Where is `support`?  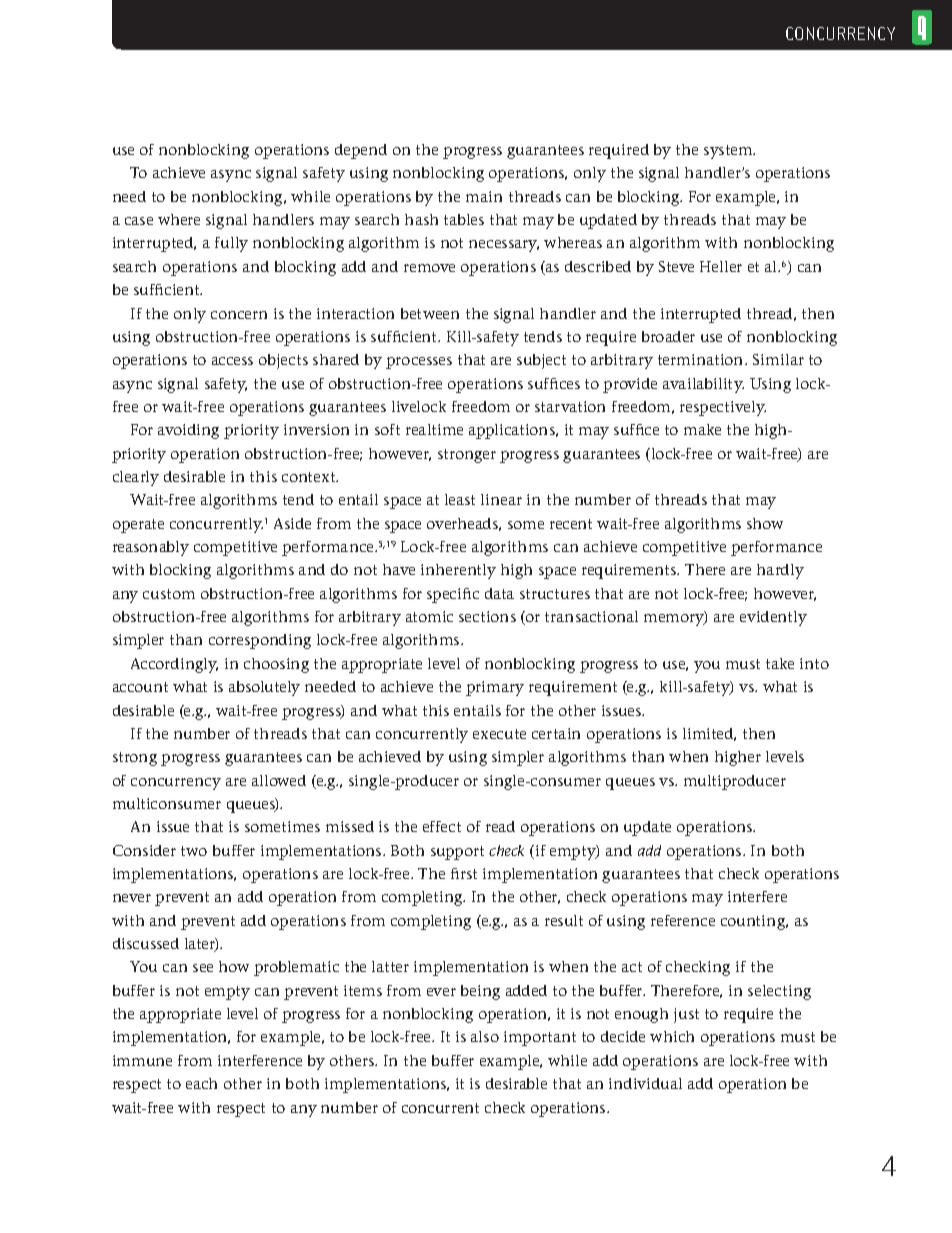 support is located at coordinates (457, 853).
